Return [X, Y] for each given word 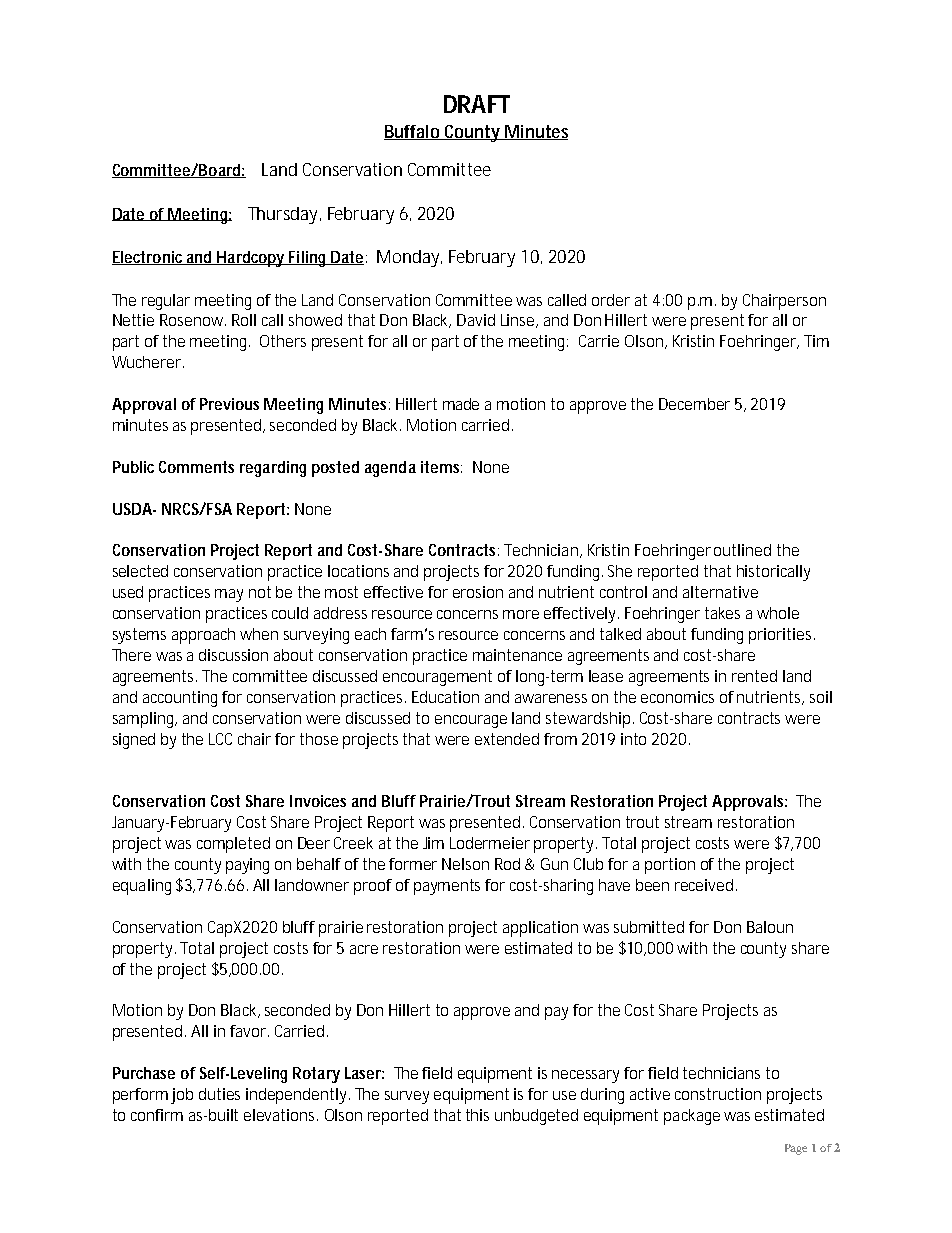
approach [203, 636]
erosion [478, 592]
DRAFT [477, 104]
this [477, 1115]
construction [718, 1094]
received [704, 885]
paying [247, 866]
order [611, 300]
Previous [229, 404]
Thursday [284, 215]
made [461, 404]
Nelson [465, 864]
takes [722, 613]
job [182, 1096]
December [694, 404]
